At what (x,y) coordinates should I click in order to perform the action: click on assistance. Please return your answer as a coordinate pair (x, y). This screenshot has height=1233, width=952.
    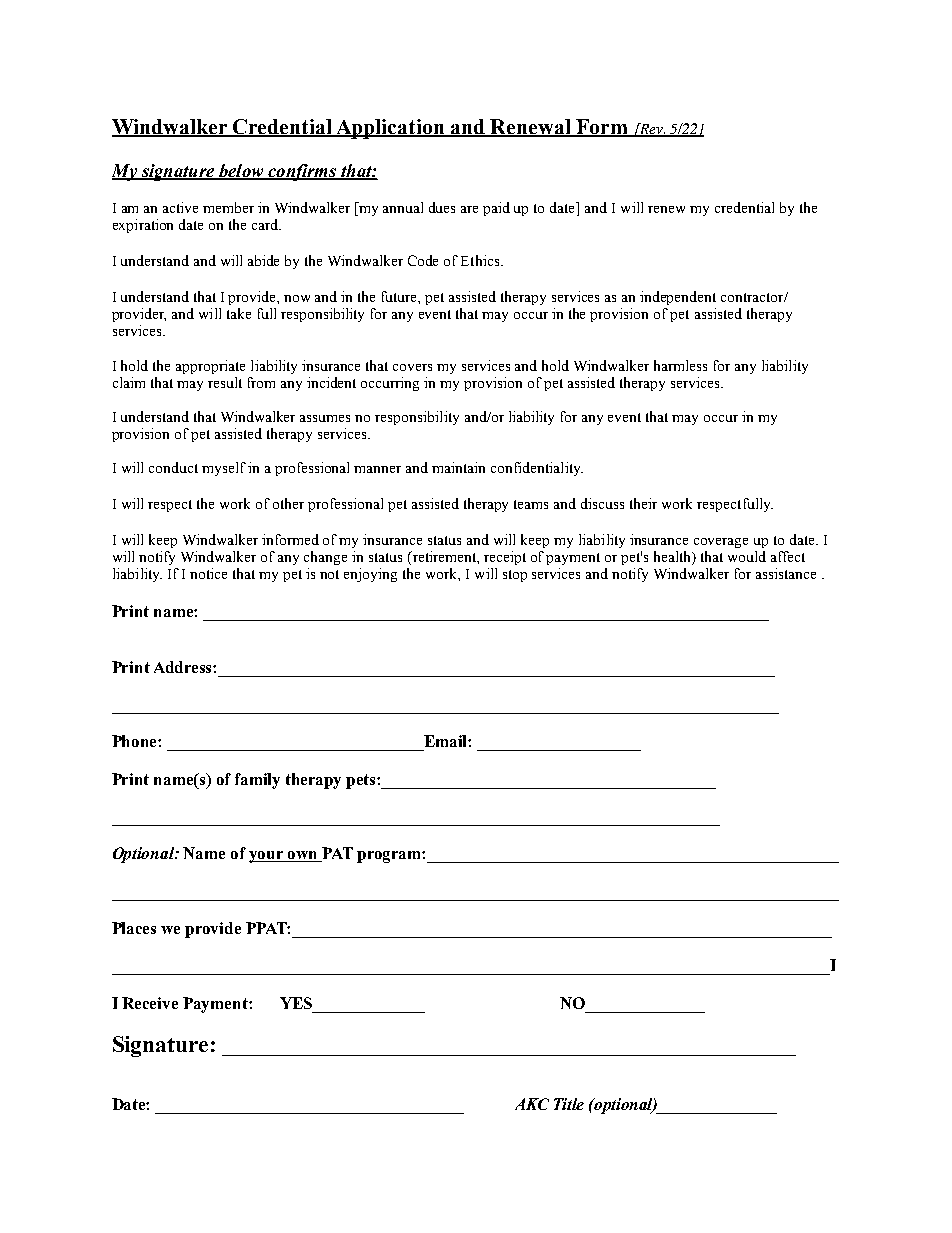
    Looking at the image, I should click on (786, 573).
